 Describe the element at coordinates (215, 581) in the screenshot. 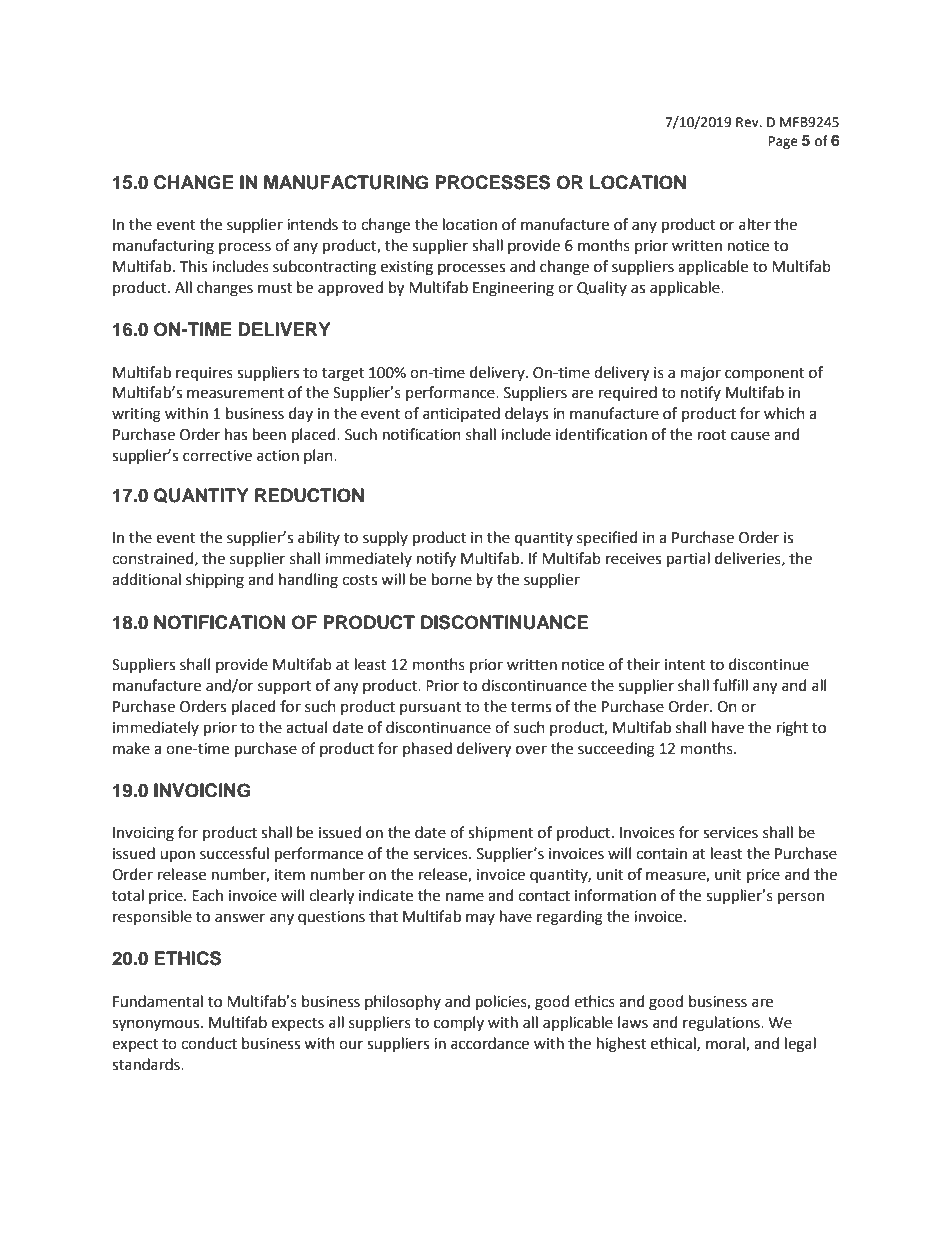

I see `shipping` at that location.
